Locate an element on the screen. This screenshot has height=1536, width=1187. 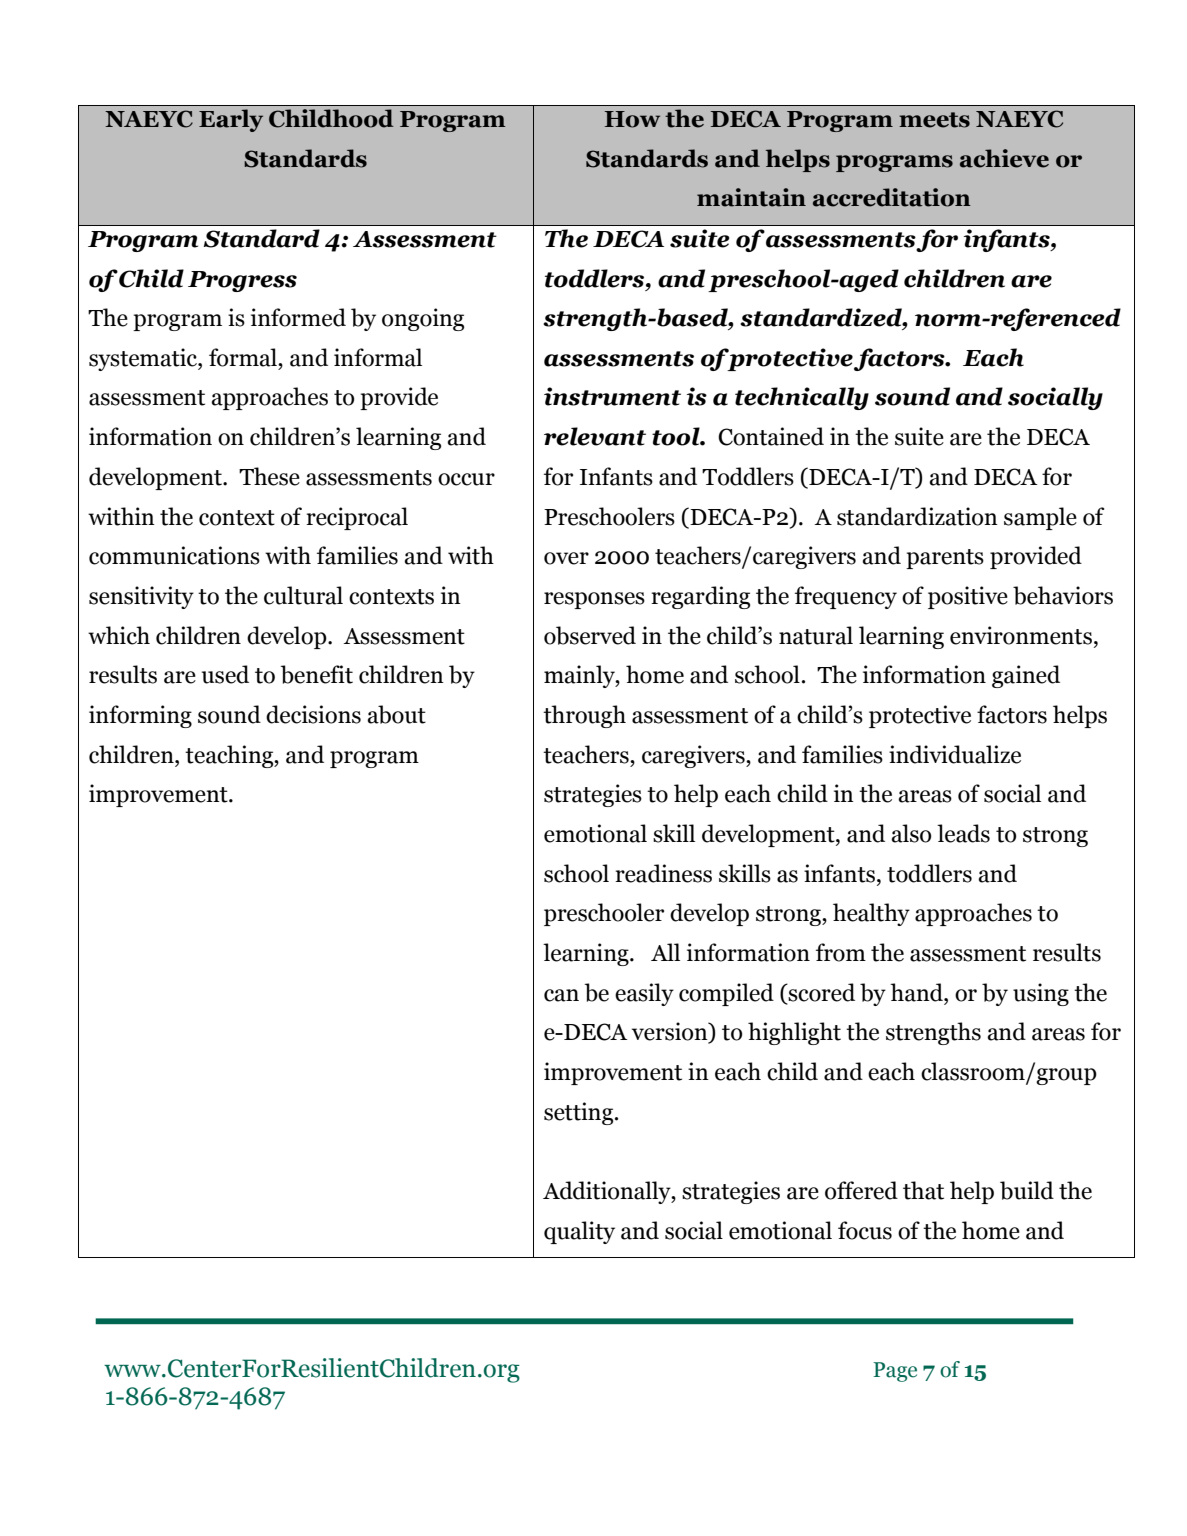
communications is located at coordinates (174, 555).
